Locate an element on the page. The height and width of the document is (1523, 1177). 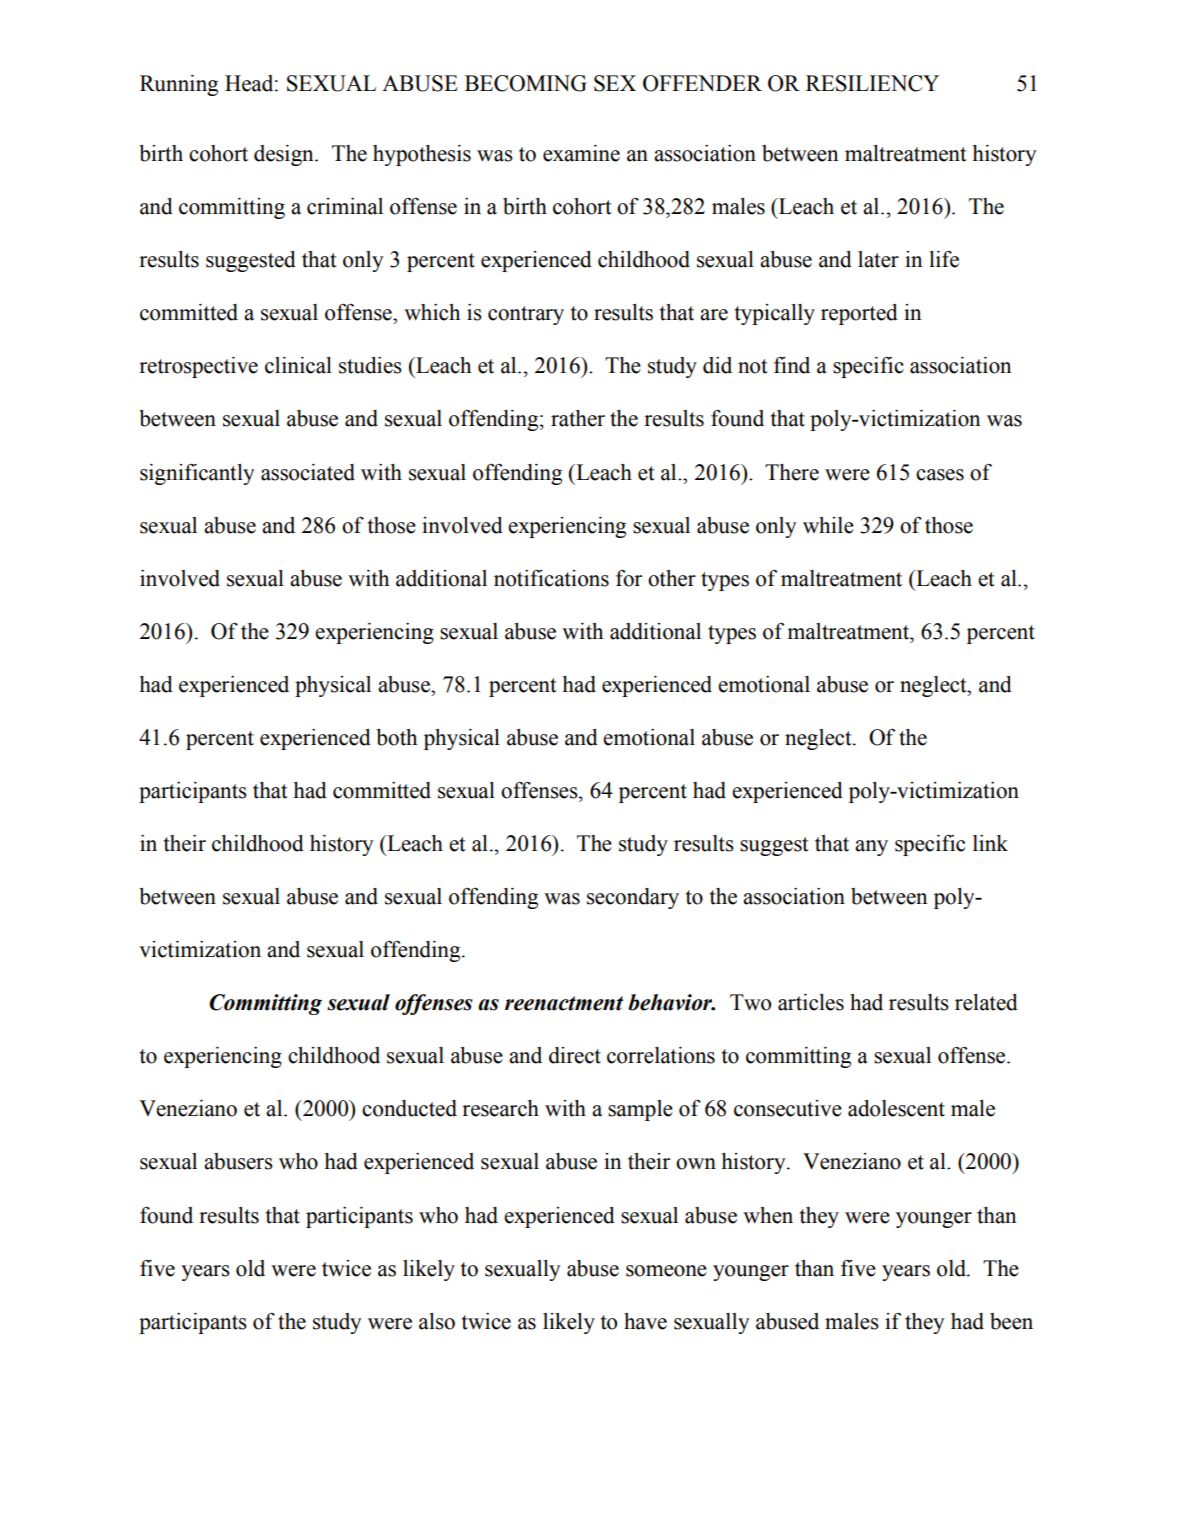
RESILIENCY is located at coordinates (872, 83).
